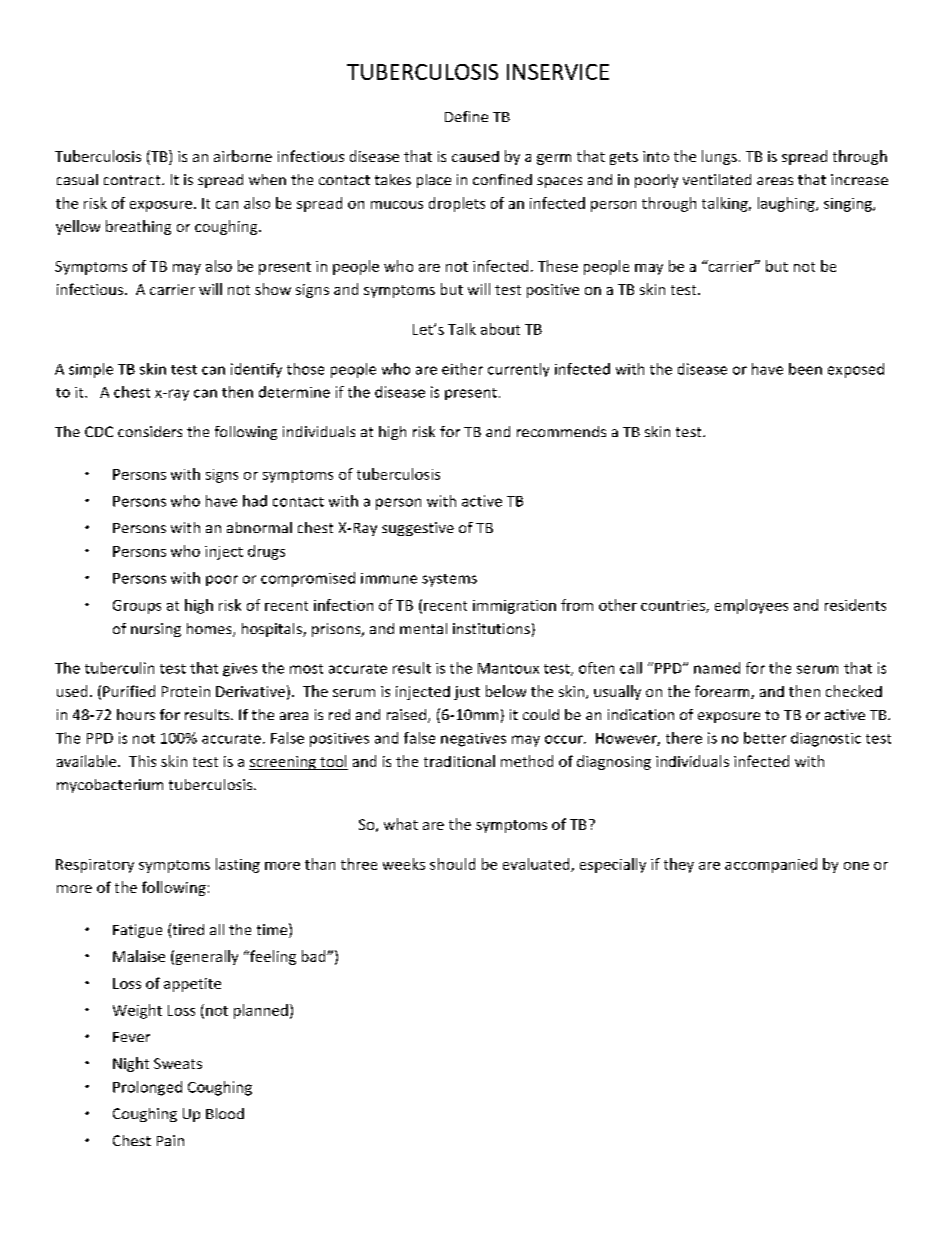  What do you see at coordinates (719, 157) in the screenshot?
I see `lungs` at bounding box center [719, 157].
